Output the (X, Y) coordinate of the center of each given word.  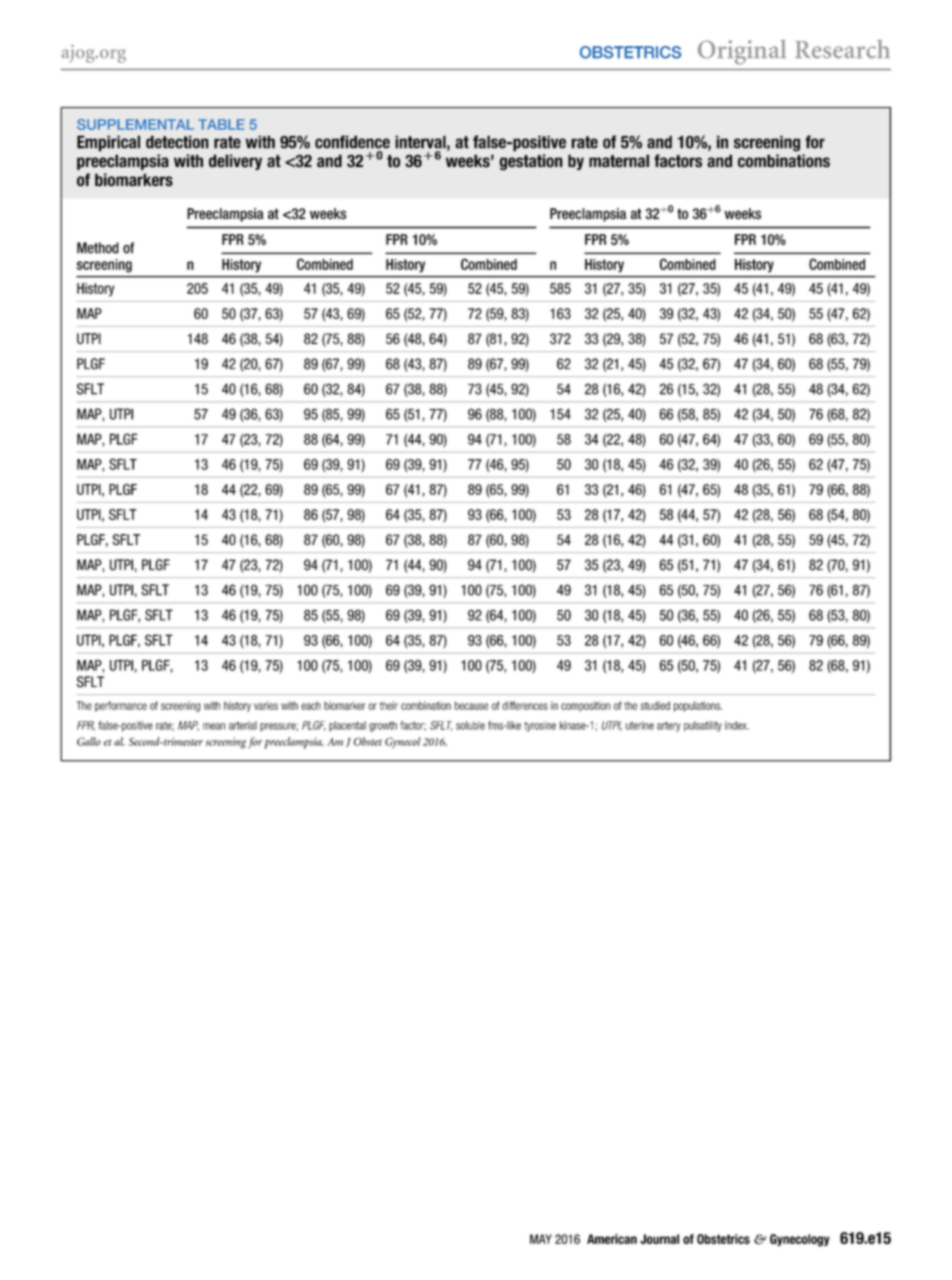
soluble (470, 725)
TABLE (221, 124)
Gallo (88, 741)
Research (842, 49)
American (612, 1239)
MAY (541, 1239)
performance (121, 706)
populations (698, 706)
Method (98, 248)
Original (742, 52)
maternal (619, 161)
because (471, 705)
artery (669, 726)
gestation (531, 162)
